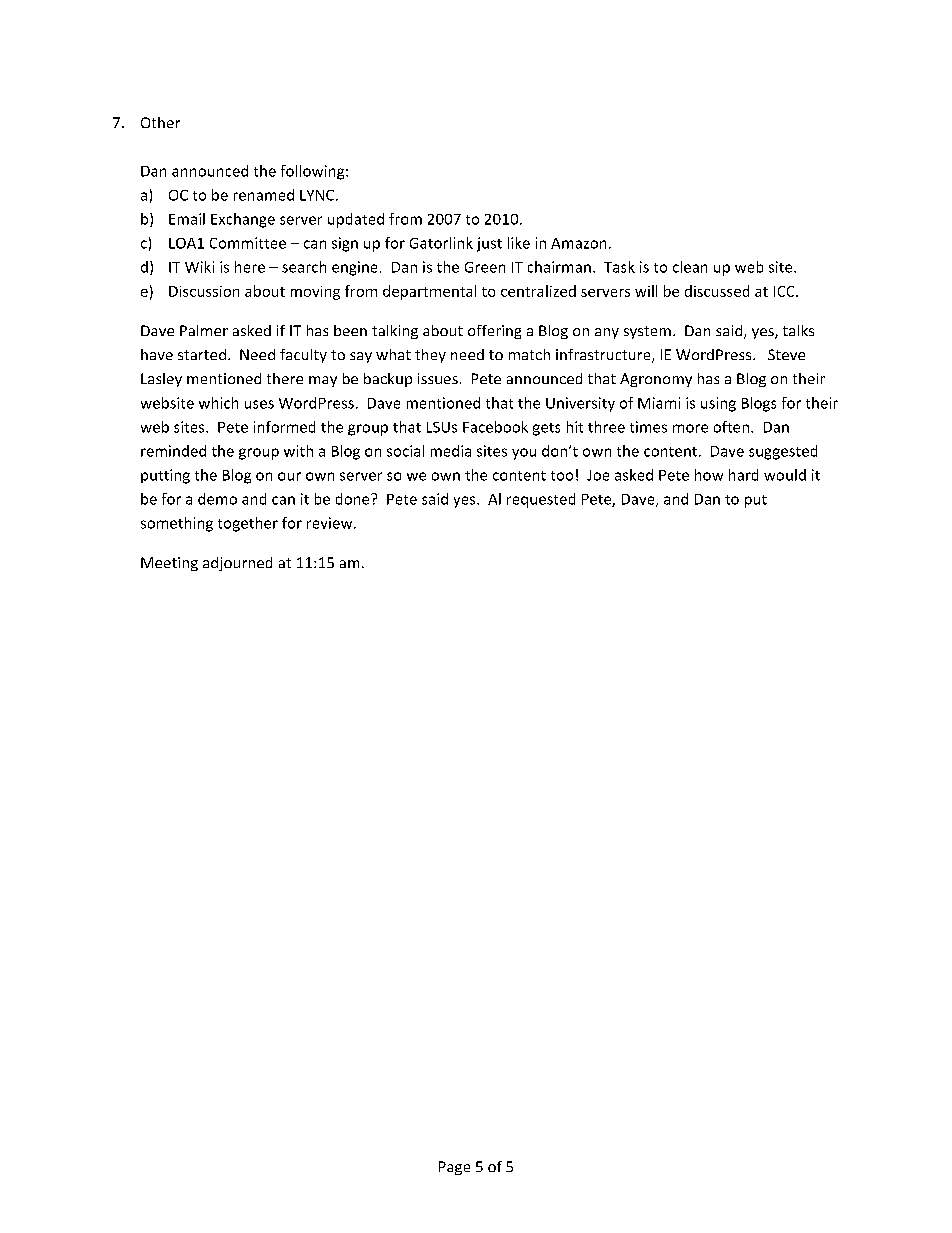 The width and height of the page is (952, 1233). What do you see at coordinates (331, 523) in the page?
I see `review` at bounding box center [331, 523].
